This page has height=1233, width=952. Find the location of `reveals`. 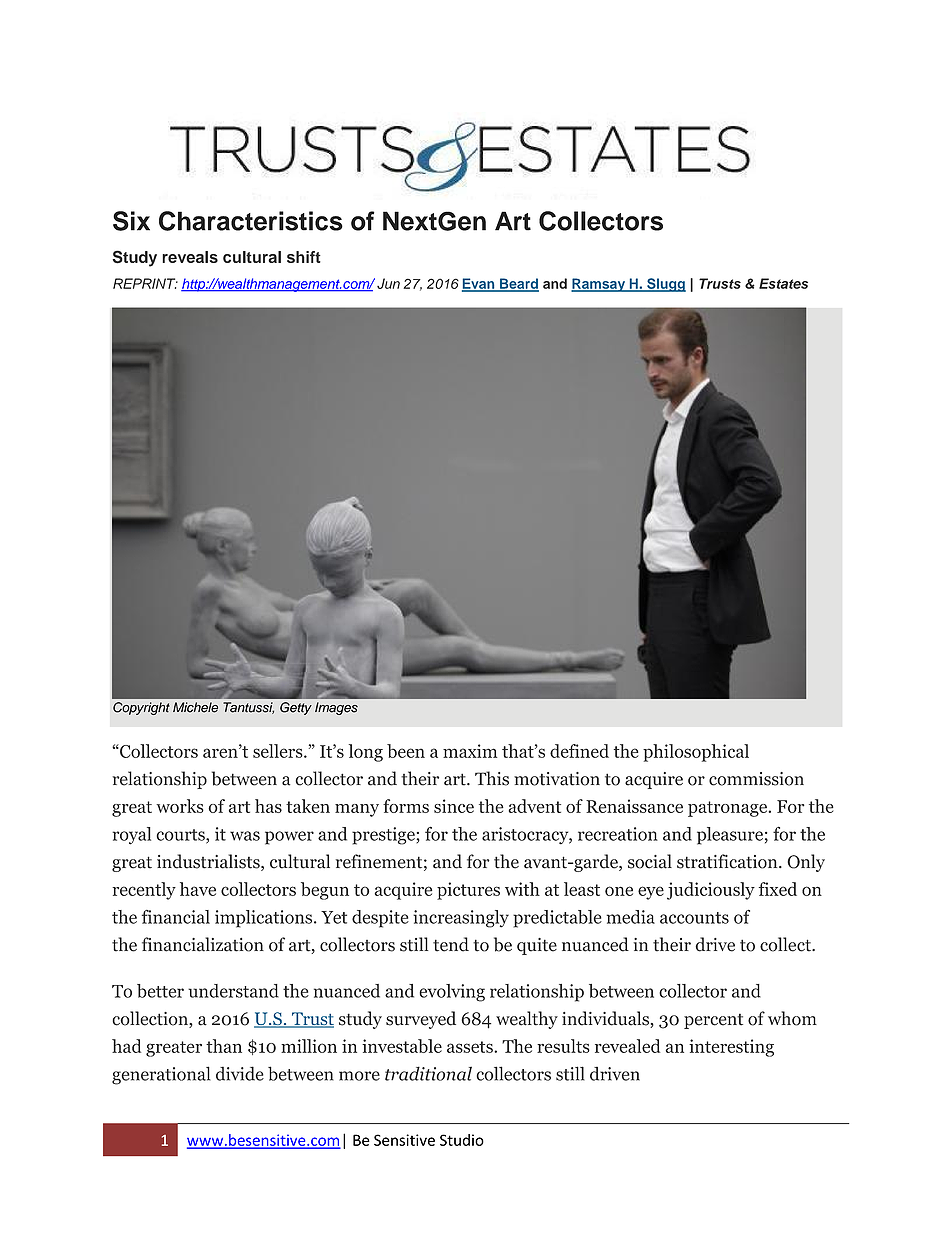

reveals is located at coordinates (190, 257).
